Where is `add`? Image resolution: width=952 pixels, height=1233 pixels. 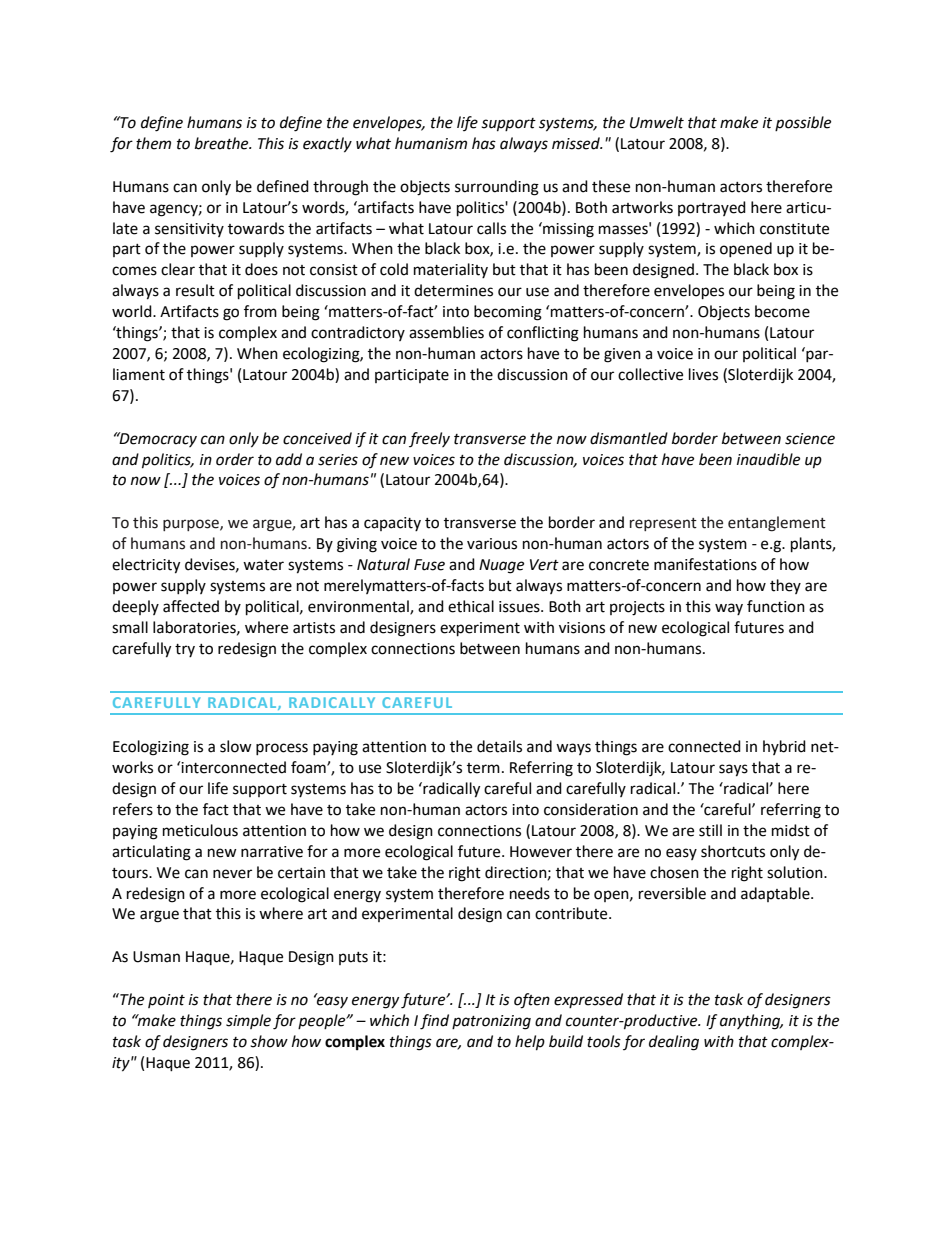 add is located at coordinates (289, 459).
